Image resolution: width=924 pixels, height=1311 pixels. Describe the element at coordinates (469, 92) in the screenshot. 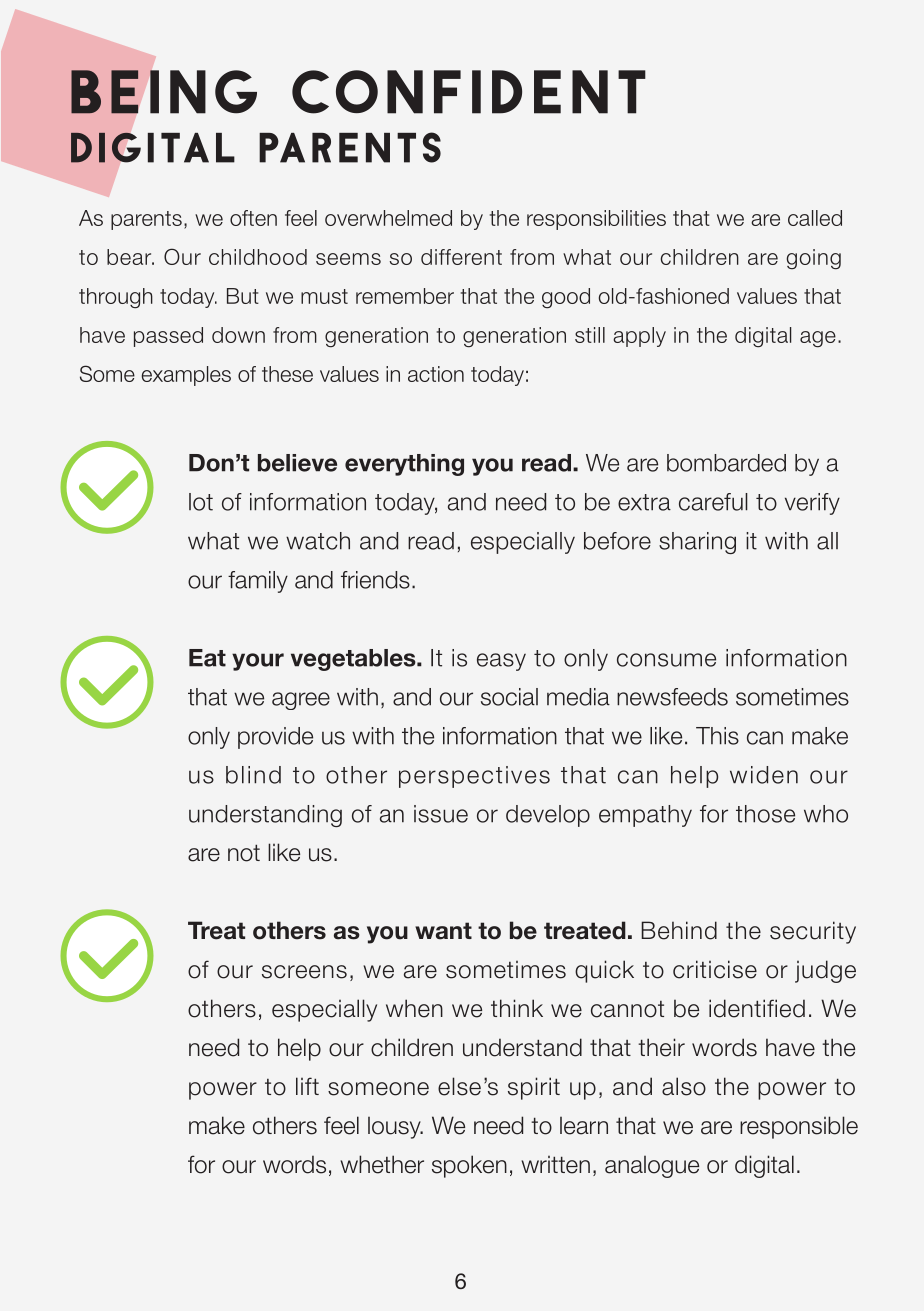

I see `CONFIDENT` at that location.
